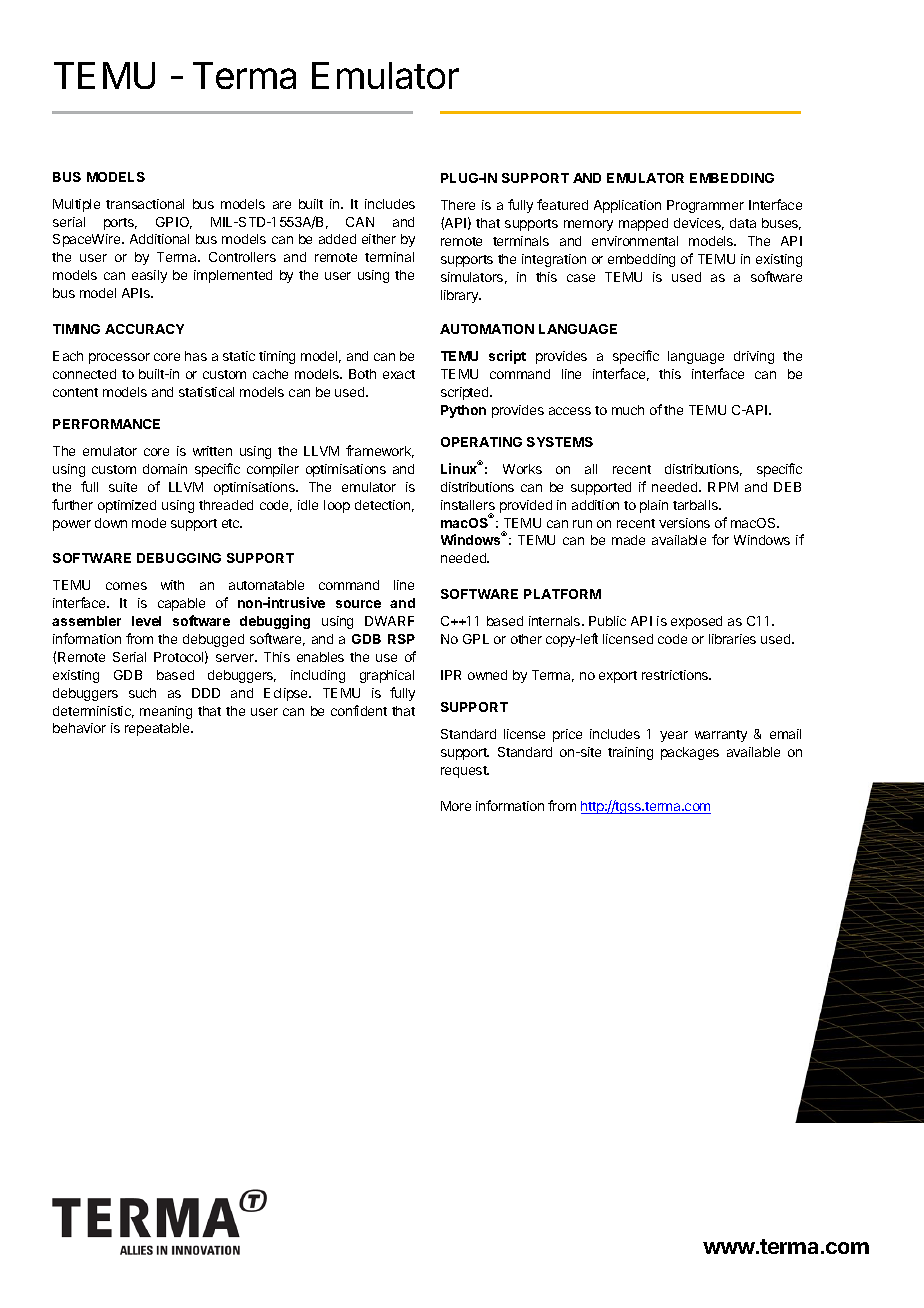 This screenshot has width=924, height=1308. What do you see at coordinates (684, 523) in the screenshot?
I see `versions` at bounding box center [684, 523].
